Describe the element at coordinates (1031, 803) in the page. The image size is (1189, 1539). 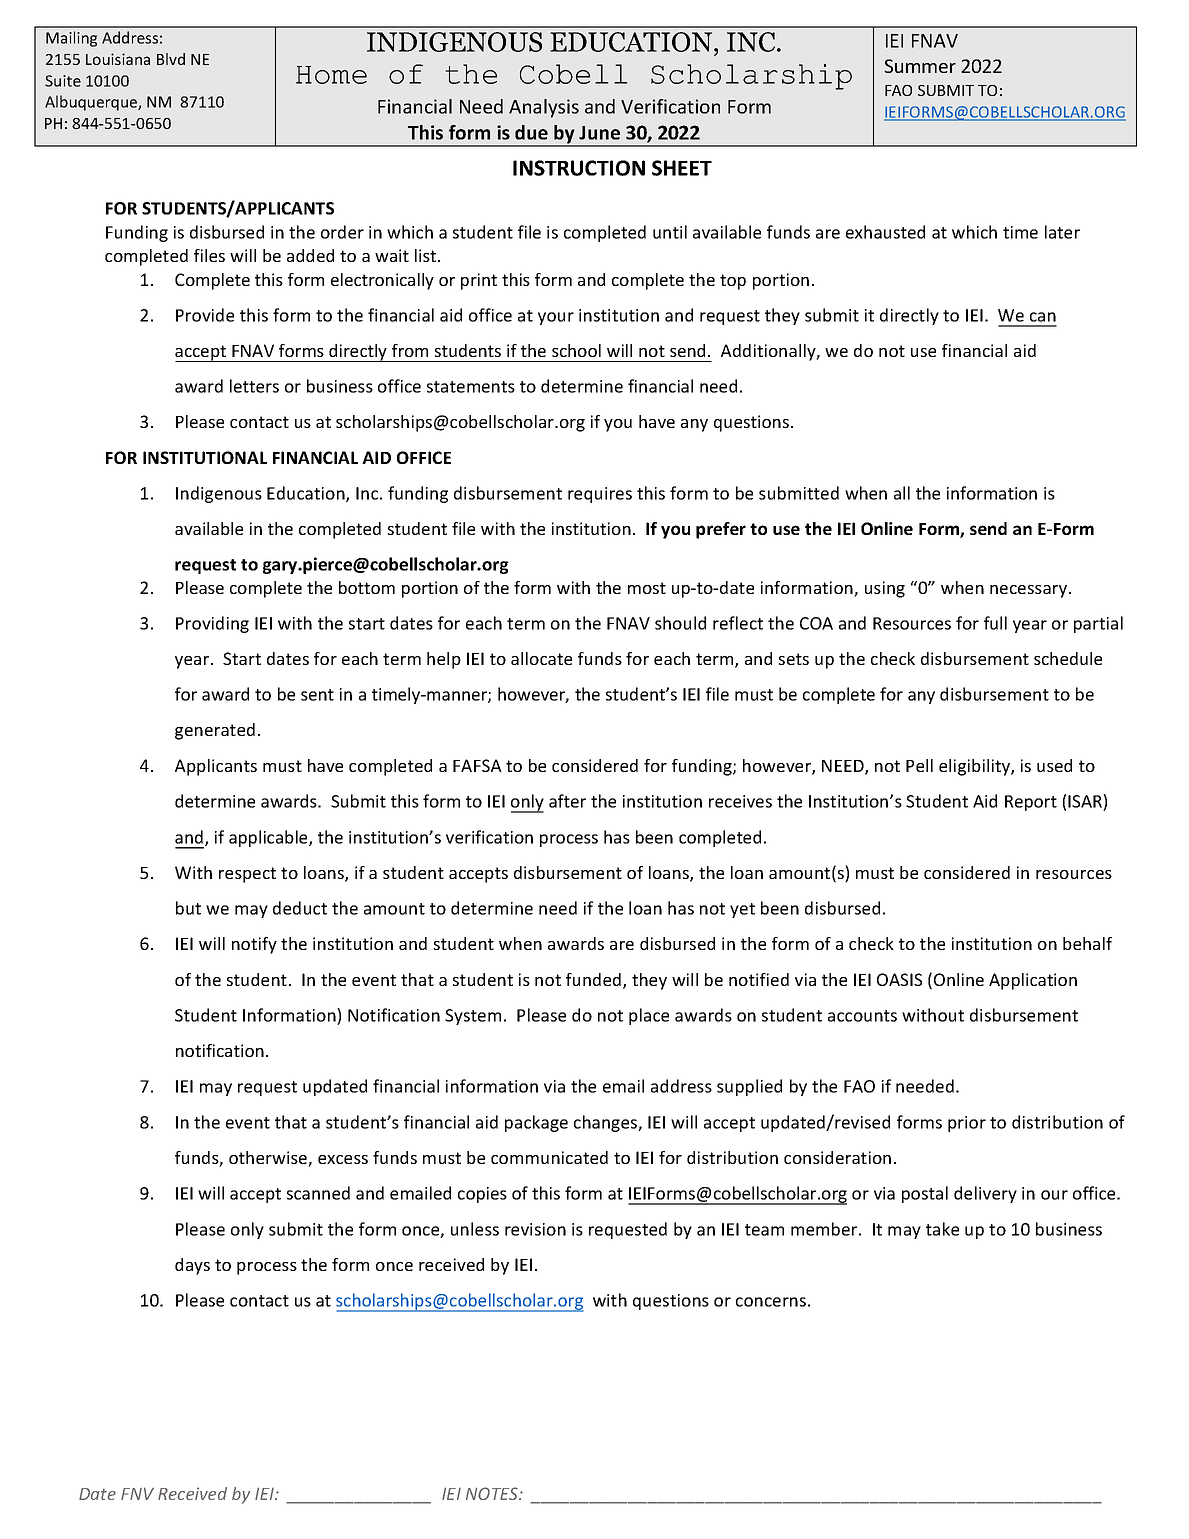
I see `Report` at that location.
